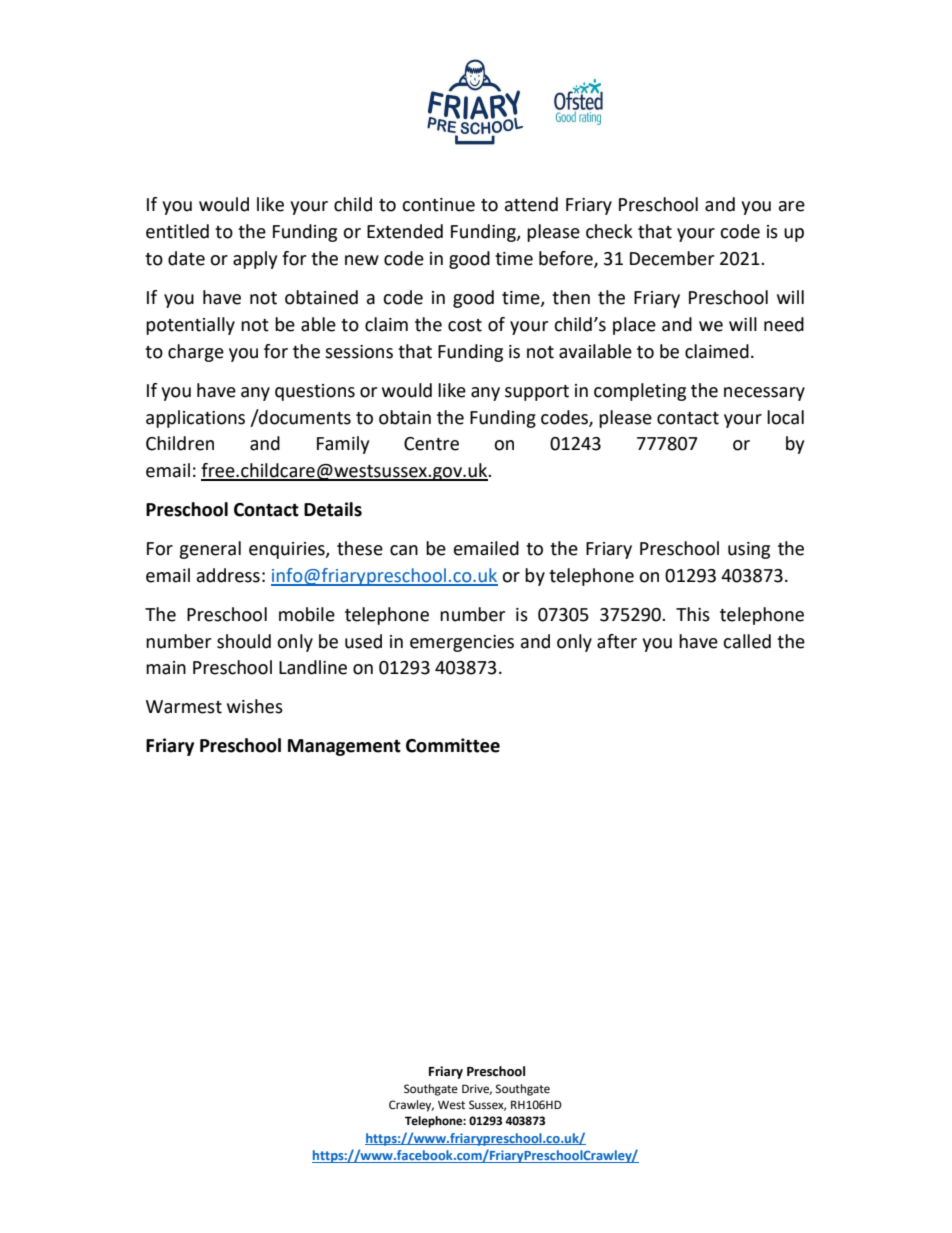 This screenshot has height=1233, width=952. What do you see at coordinates (453, 745) in the screenshot?
I see `Committee` at bounding box center [453, 745].
